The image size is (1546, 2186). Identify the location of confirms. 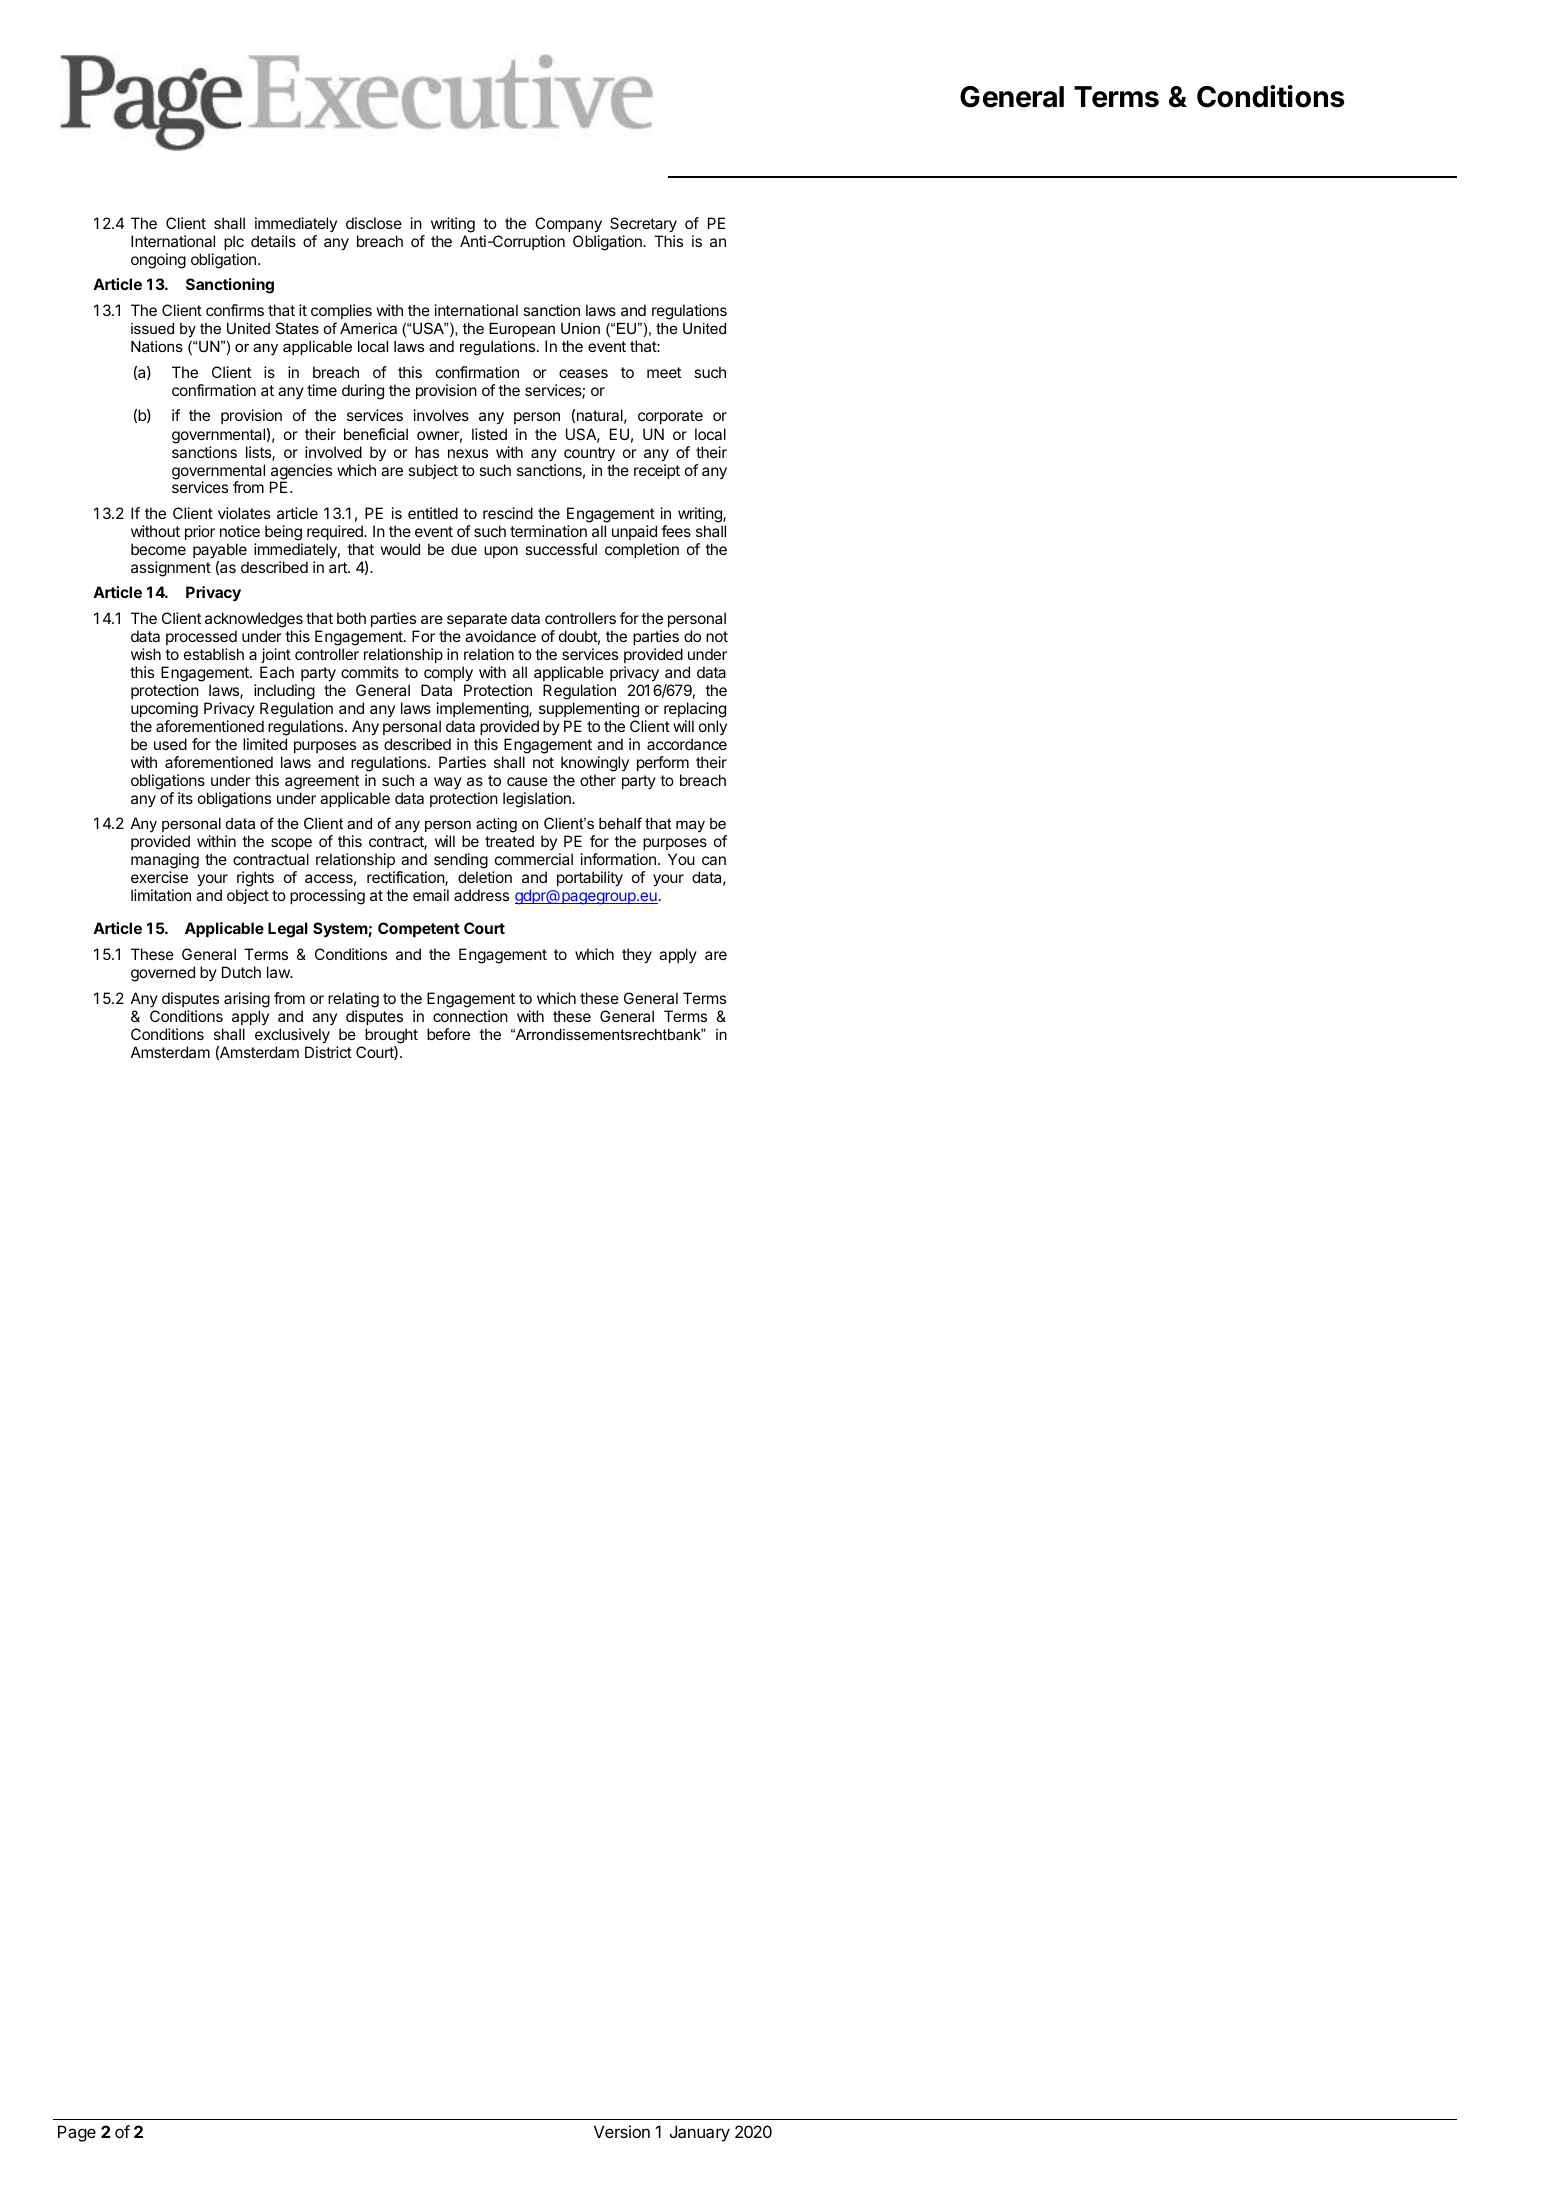
(235, 310).
